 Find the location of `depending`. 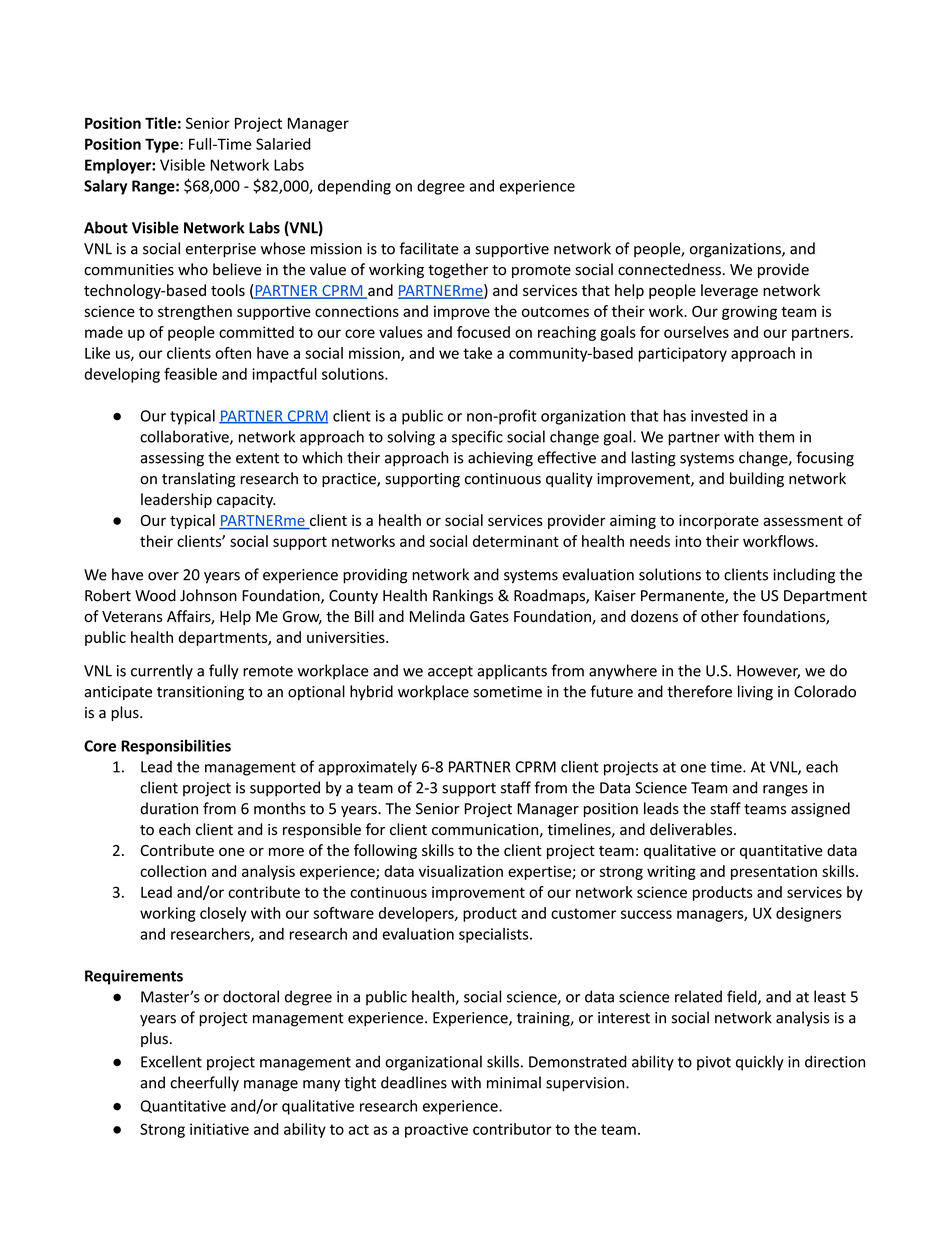

depending is located at coordinates (354, 187).
